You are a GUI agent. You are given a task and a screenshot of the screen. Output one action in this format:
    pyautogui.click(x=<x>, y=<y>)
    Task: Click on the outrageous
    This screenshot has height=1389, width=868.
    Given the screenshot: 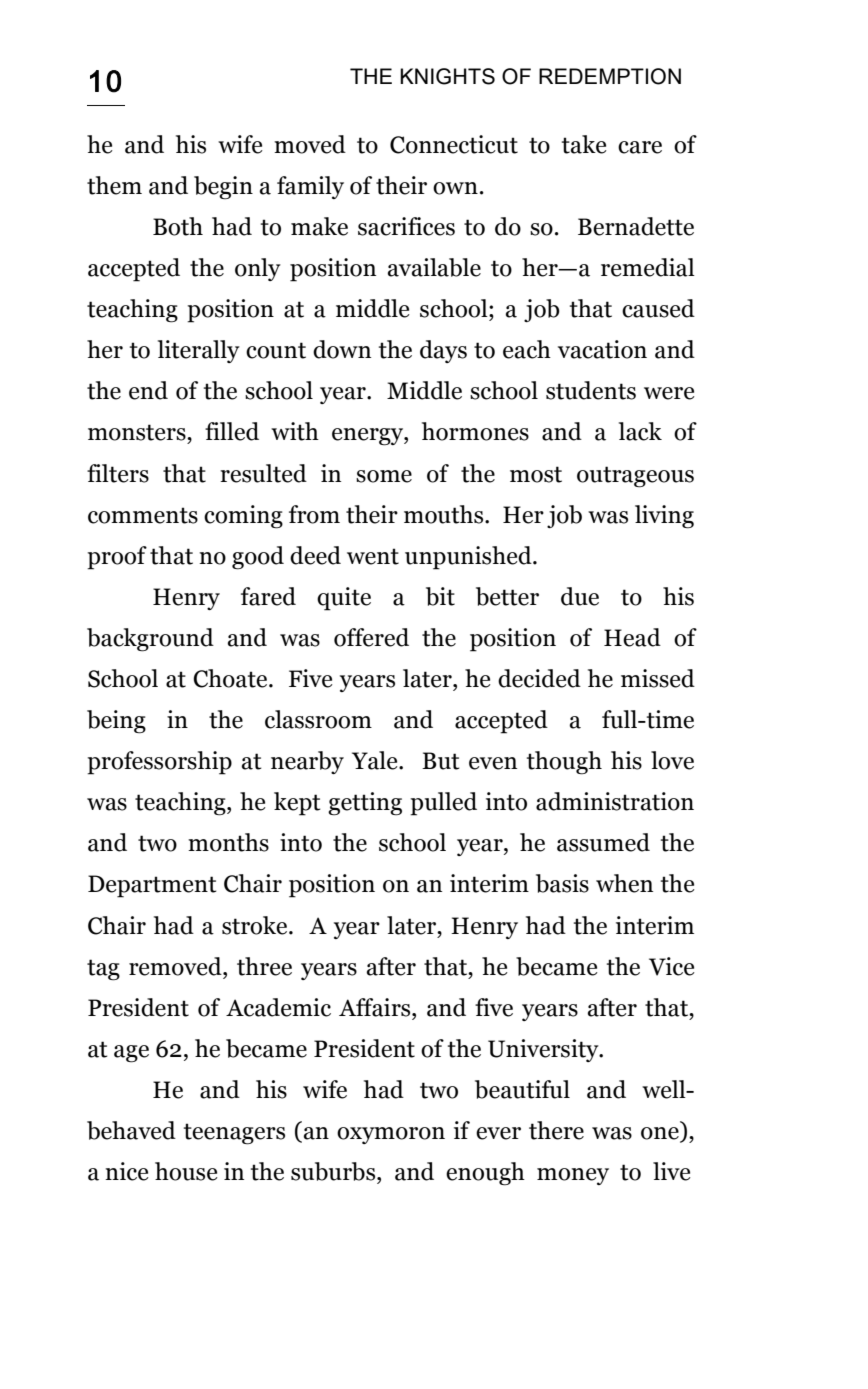 What is the action you would take?
    pyautogui.click(x=635, y=477)
